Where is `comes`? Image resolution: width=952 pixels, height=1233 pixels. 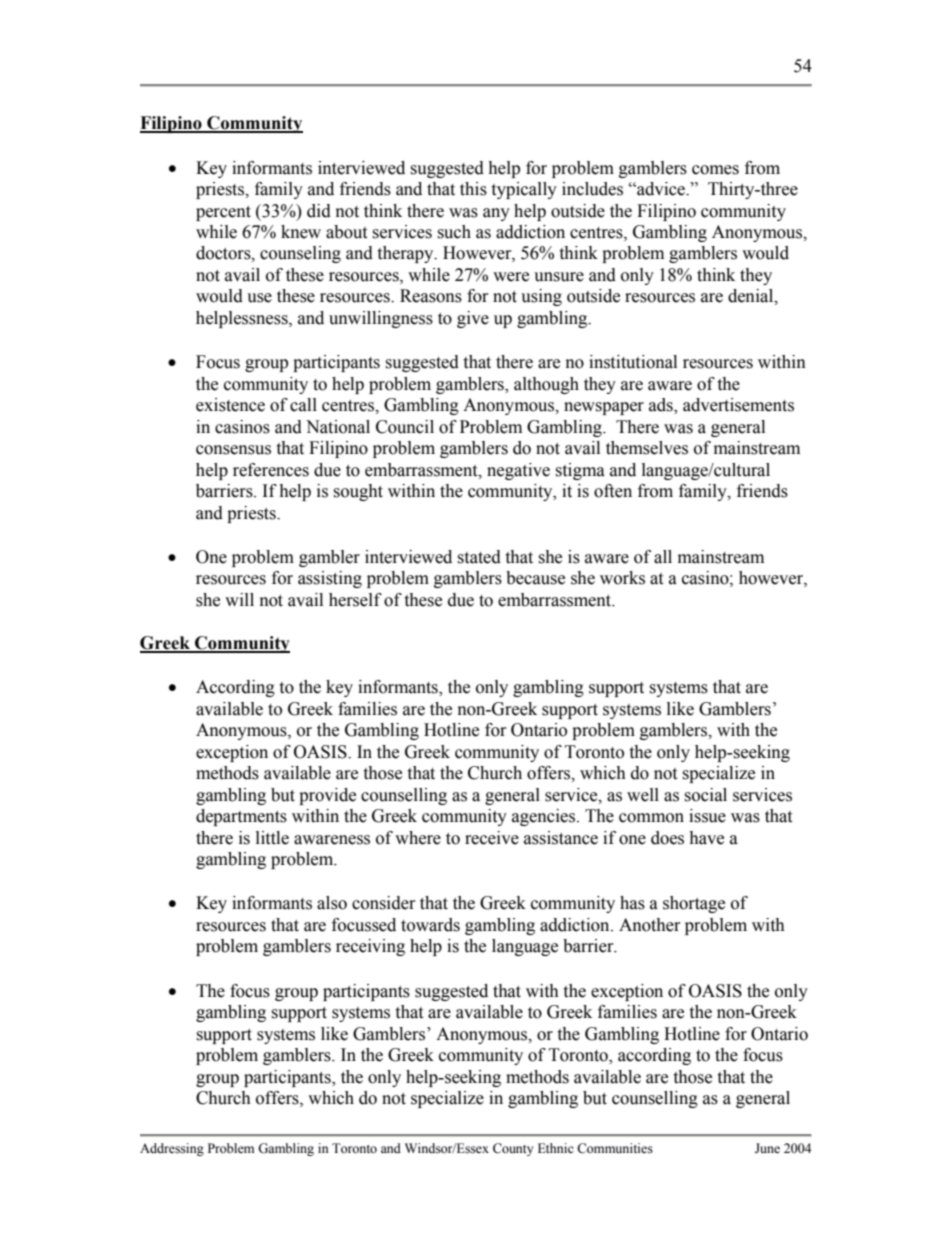
comes is located at coordinates (715, 170).
